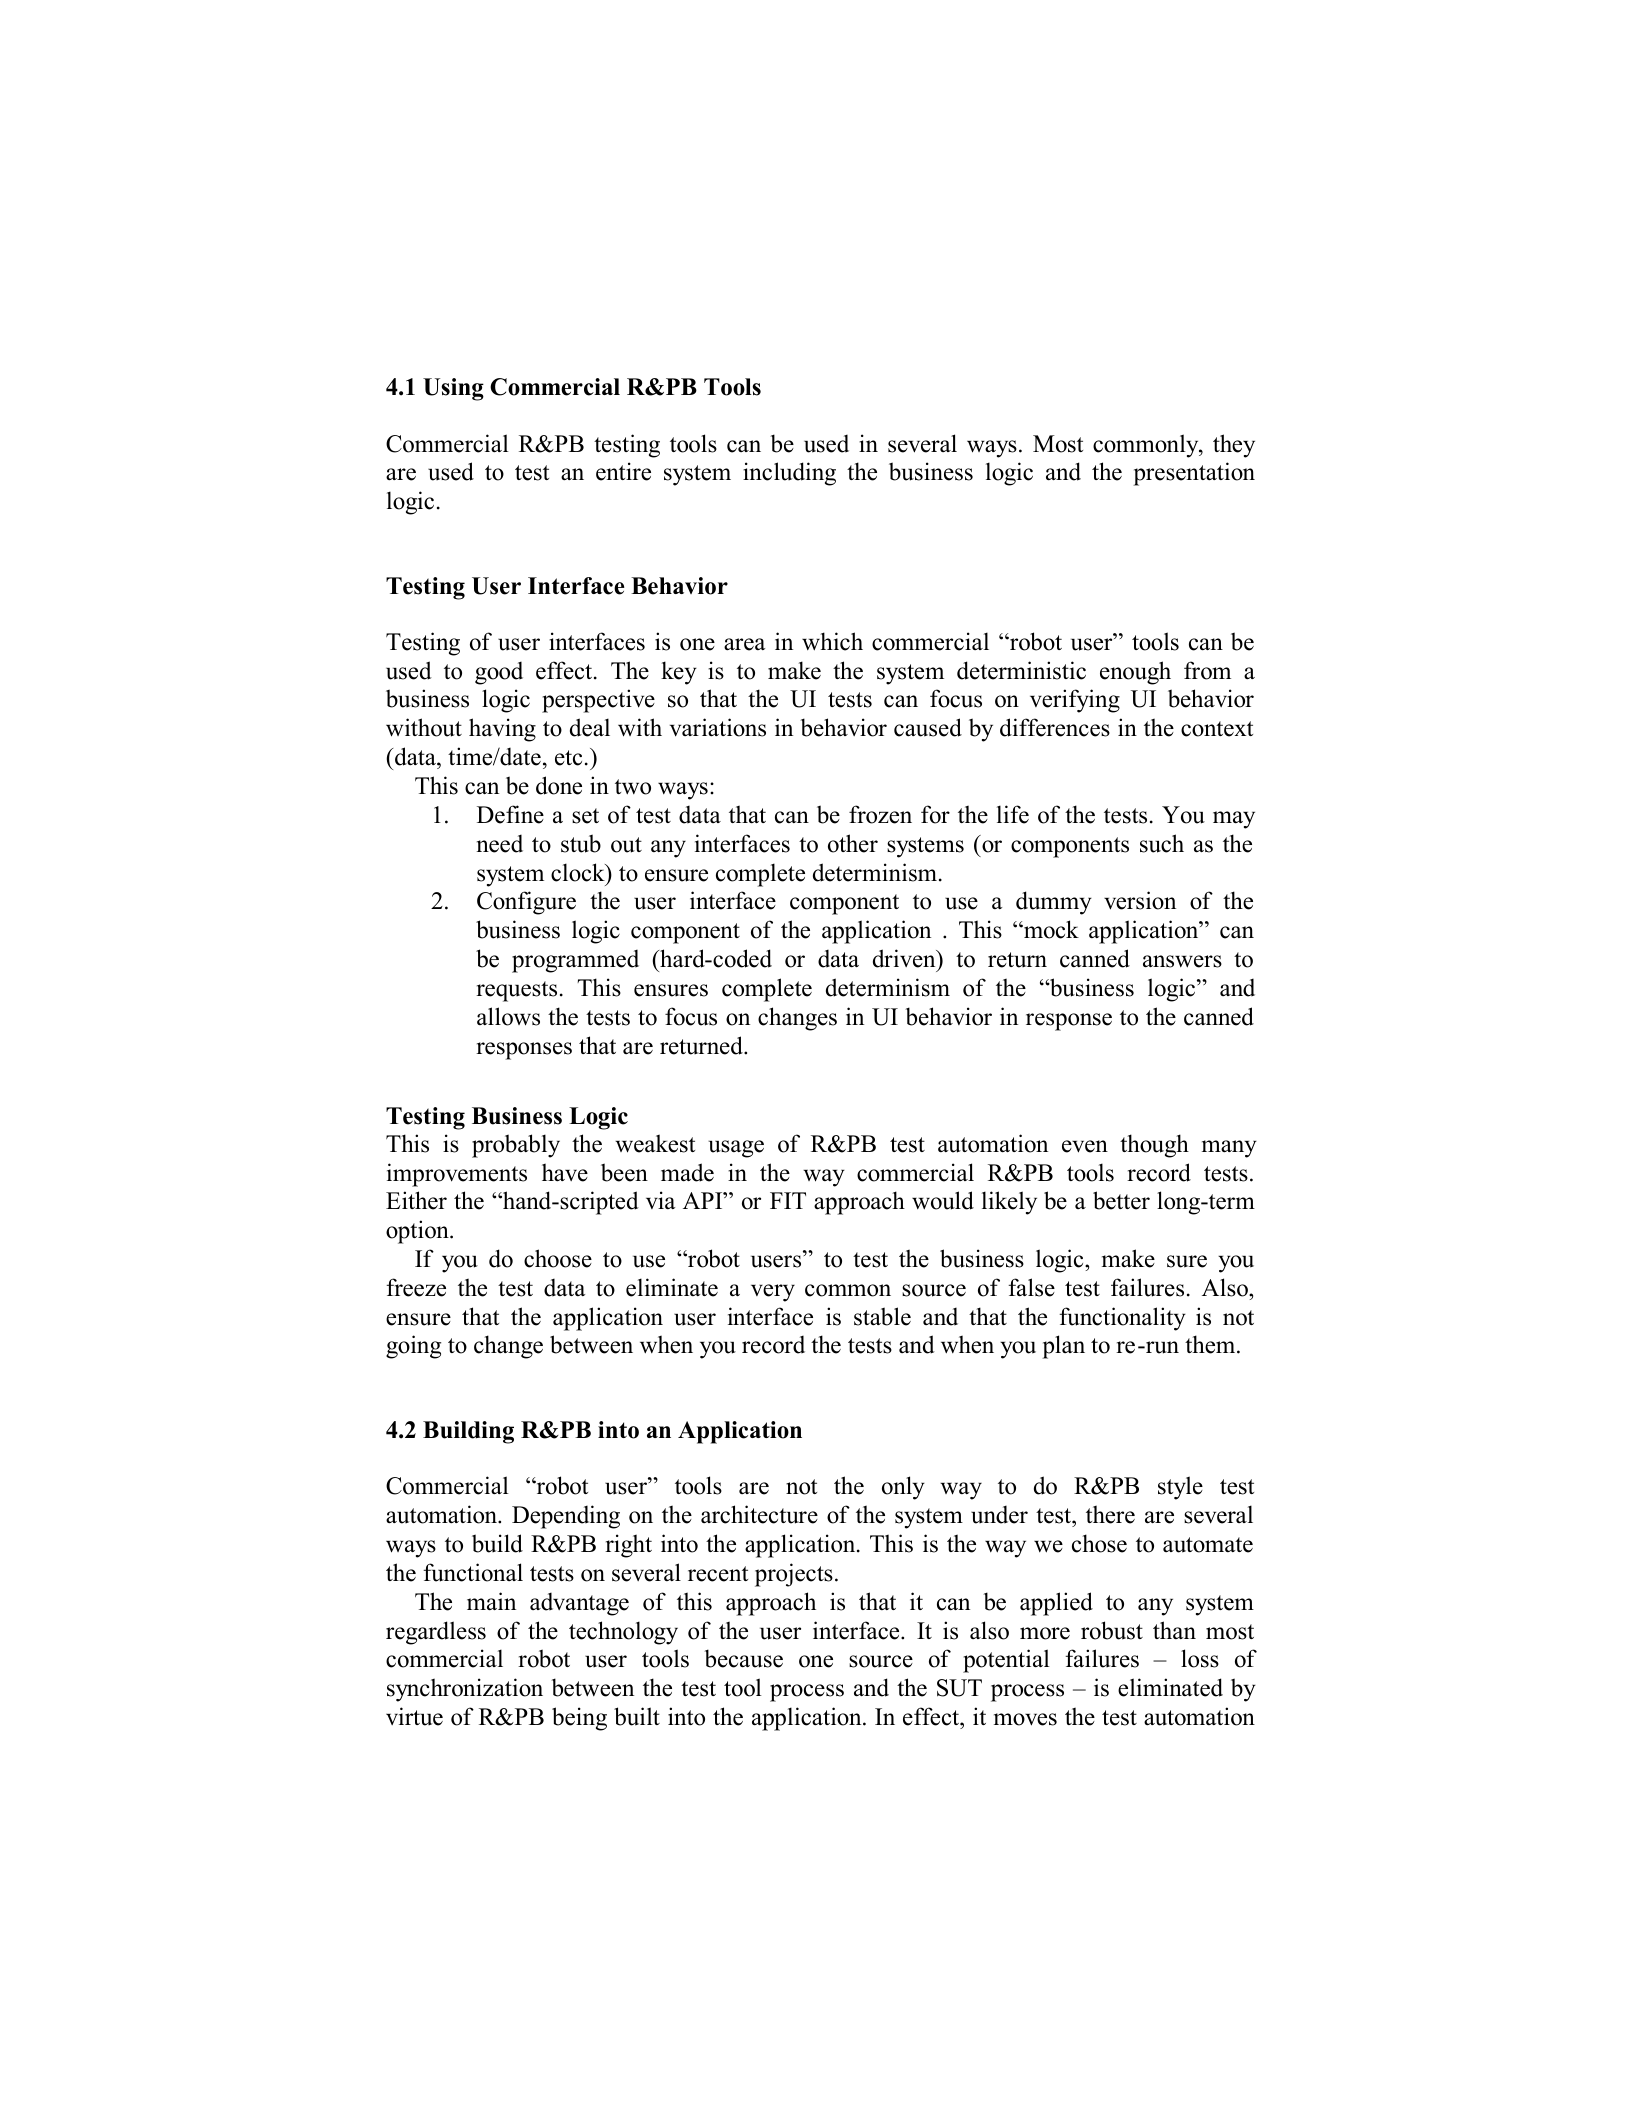  I want to click on robust, so click(1112, 1630).
